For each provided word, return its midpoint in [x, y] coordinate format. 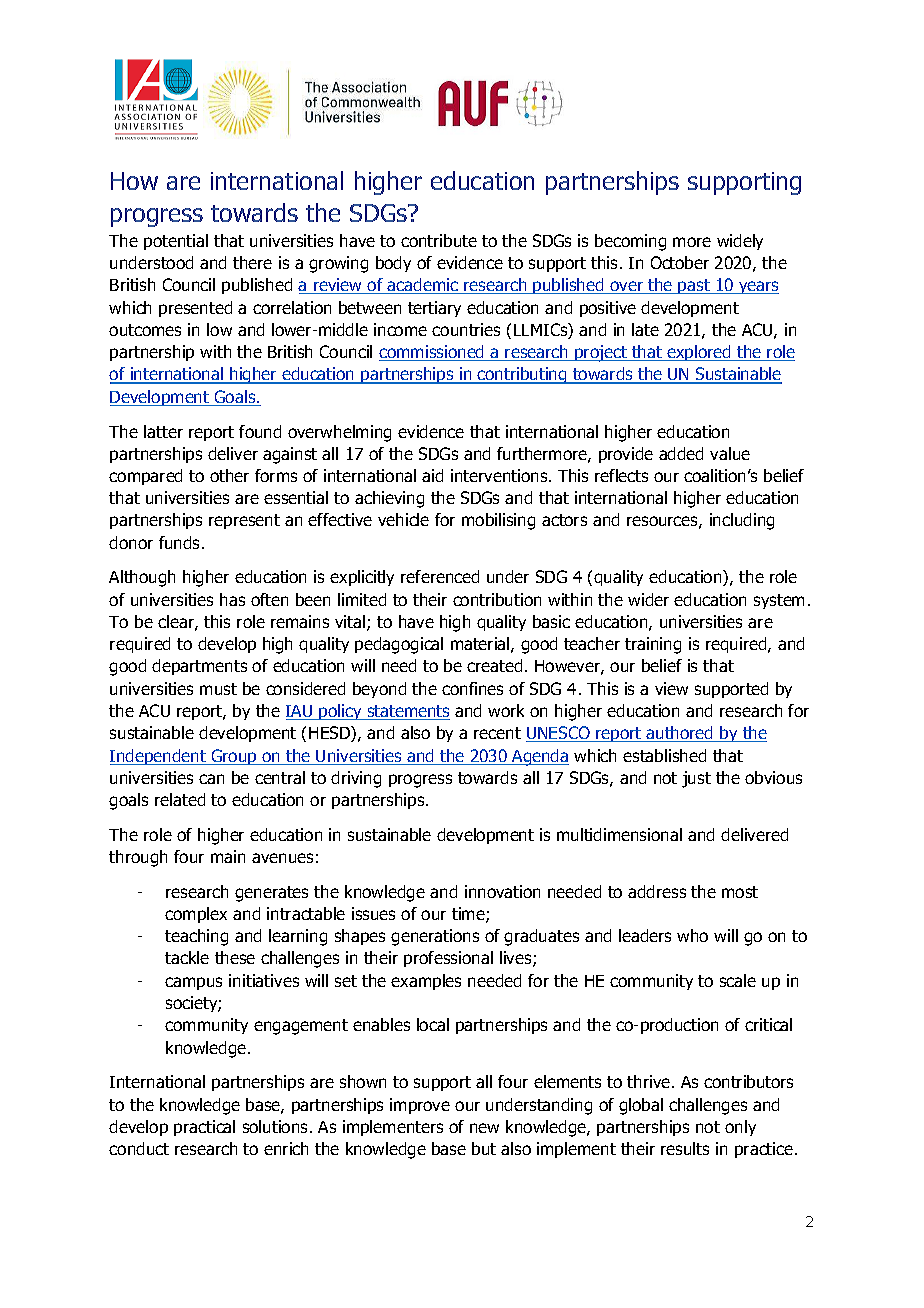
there [252, 262]
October [680, 262]
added [681, 453]
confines [472, 688]
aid [432, 475]
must [218, 689]
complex [196, 915]
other [229, 475]
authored [680, 734]
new [484, 1128]
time [469, 915]
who [692, 935]
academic [423, 286]
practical [204, 1128]
